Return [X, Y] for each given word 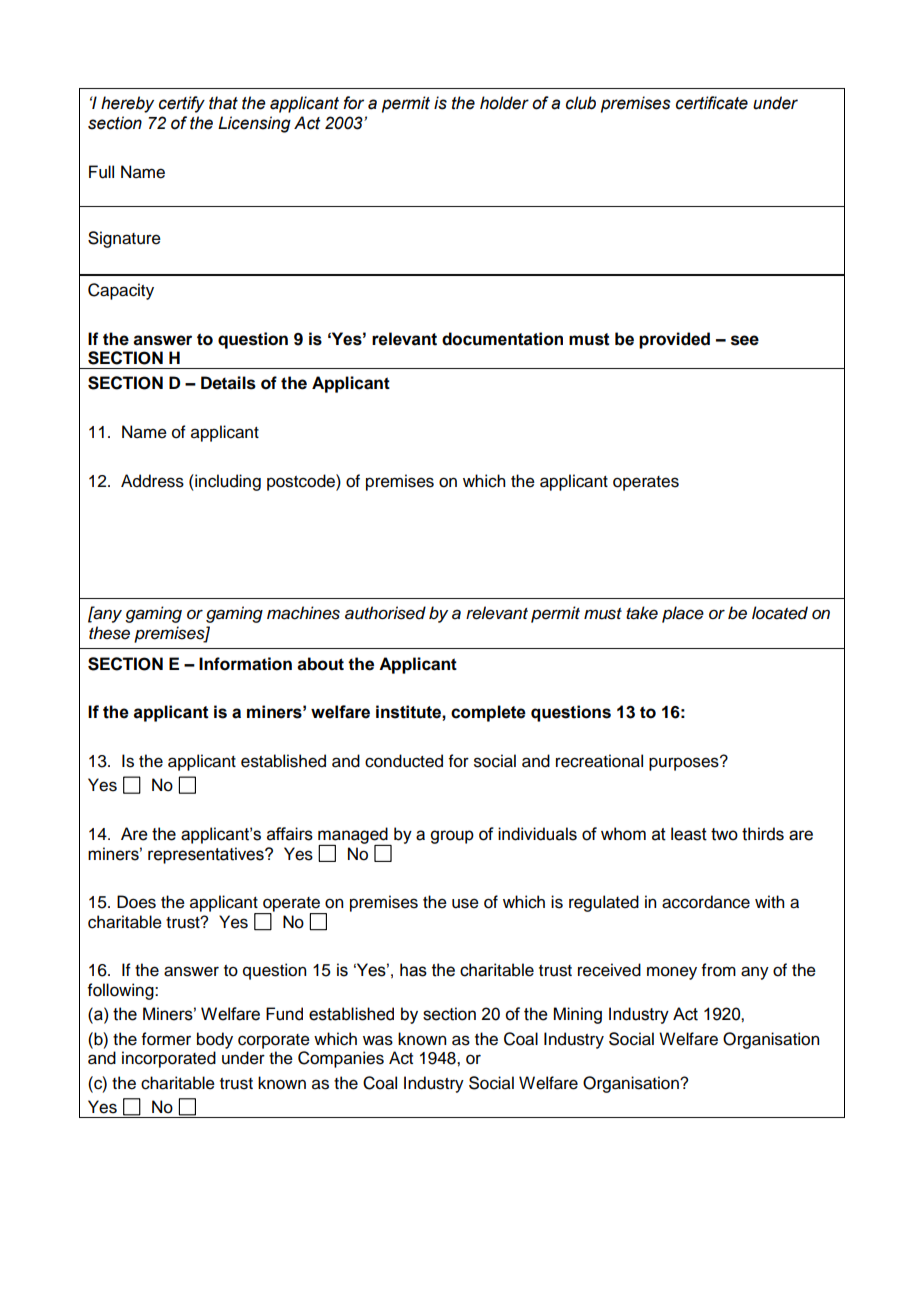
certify [182, 104]
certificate [712, 103]
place [683, 614]
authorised [385, 613]
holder [504, 103]
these [109, 633]
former [166, 1039]
